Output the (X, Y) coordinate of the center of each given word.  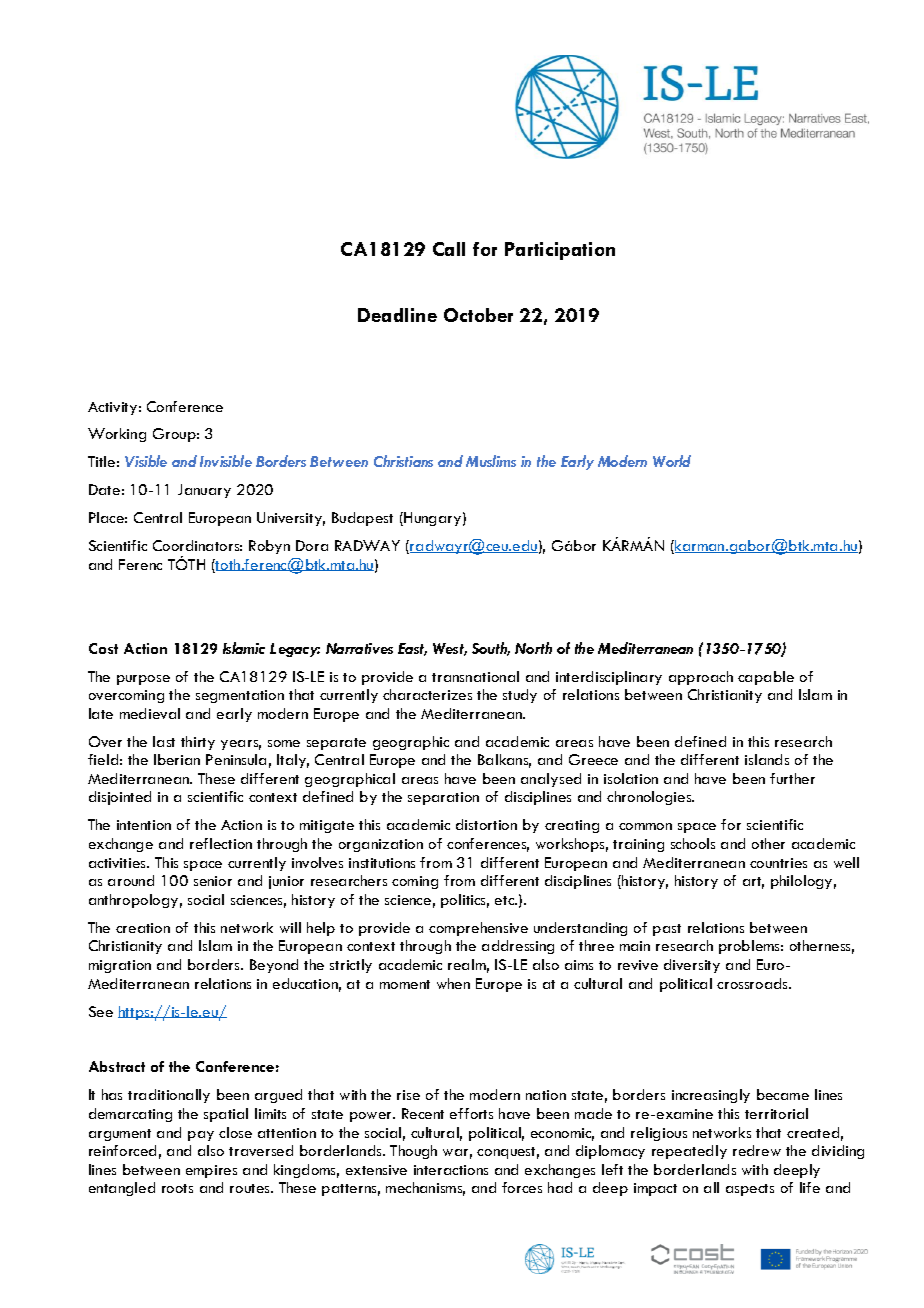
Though (413, 1152)
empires (211, 1171)
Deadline (397, 315)
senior (213, 881)
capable (766, 678)
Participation (560, 251)
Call (449, 249)
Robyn (269, 547)
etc (506, 900)
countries (778, 863)
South (491, 649)
